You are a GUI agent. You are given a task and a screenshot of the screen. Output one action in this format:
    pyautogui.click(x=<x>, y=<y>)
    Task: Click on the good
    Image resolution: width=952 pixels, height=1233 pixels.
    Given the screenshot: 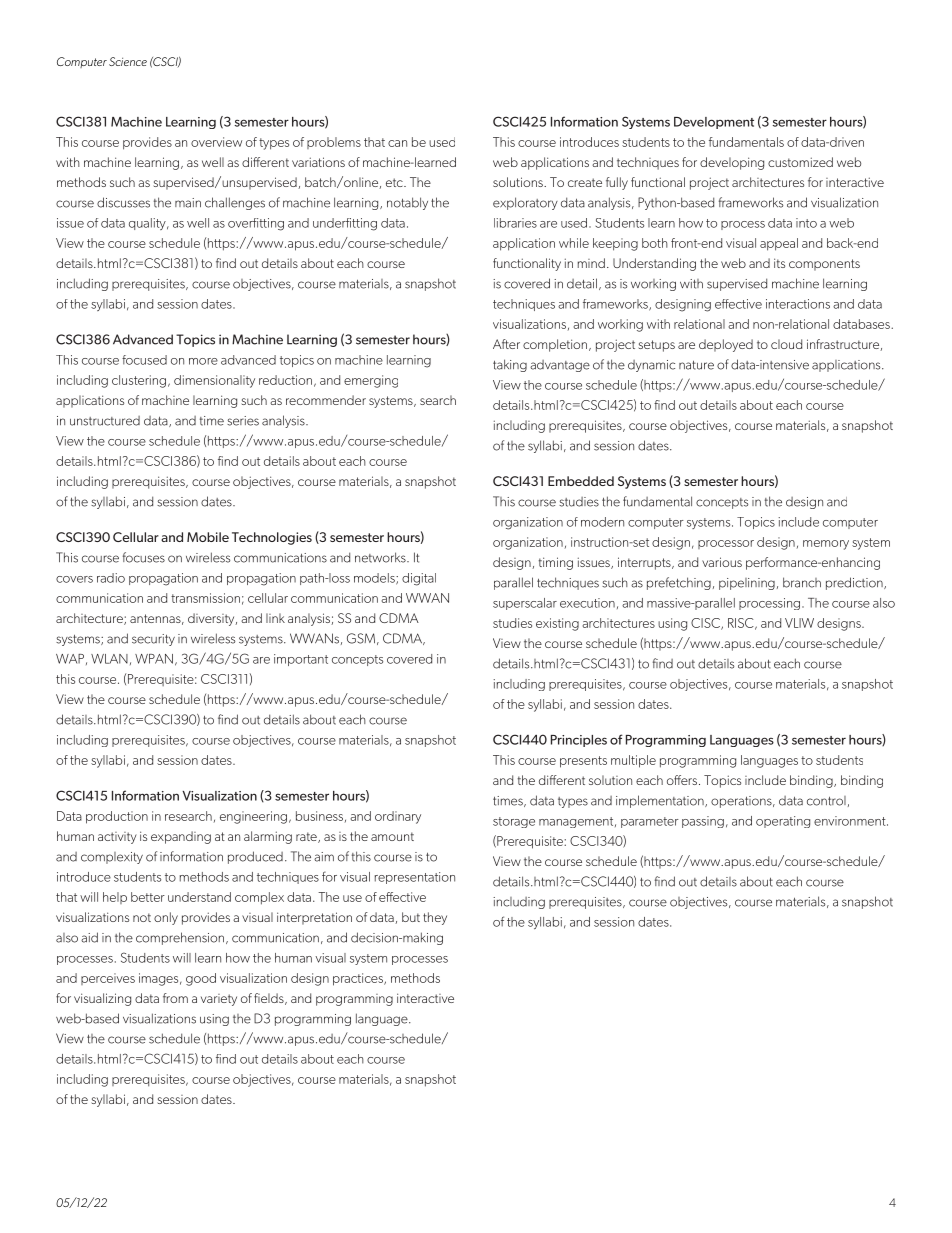 What is the action you would take?
    pyautogui.click(x=201, y=979)
